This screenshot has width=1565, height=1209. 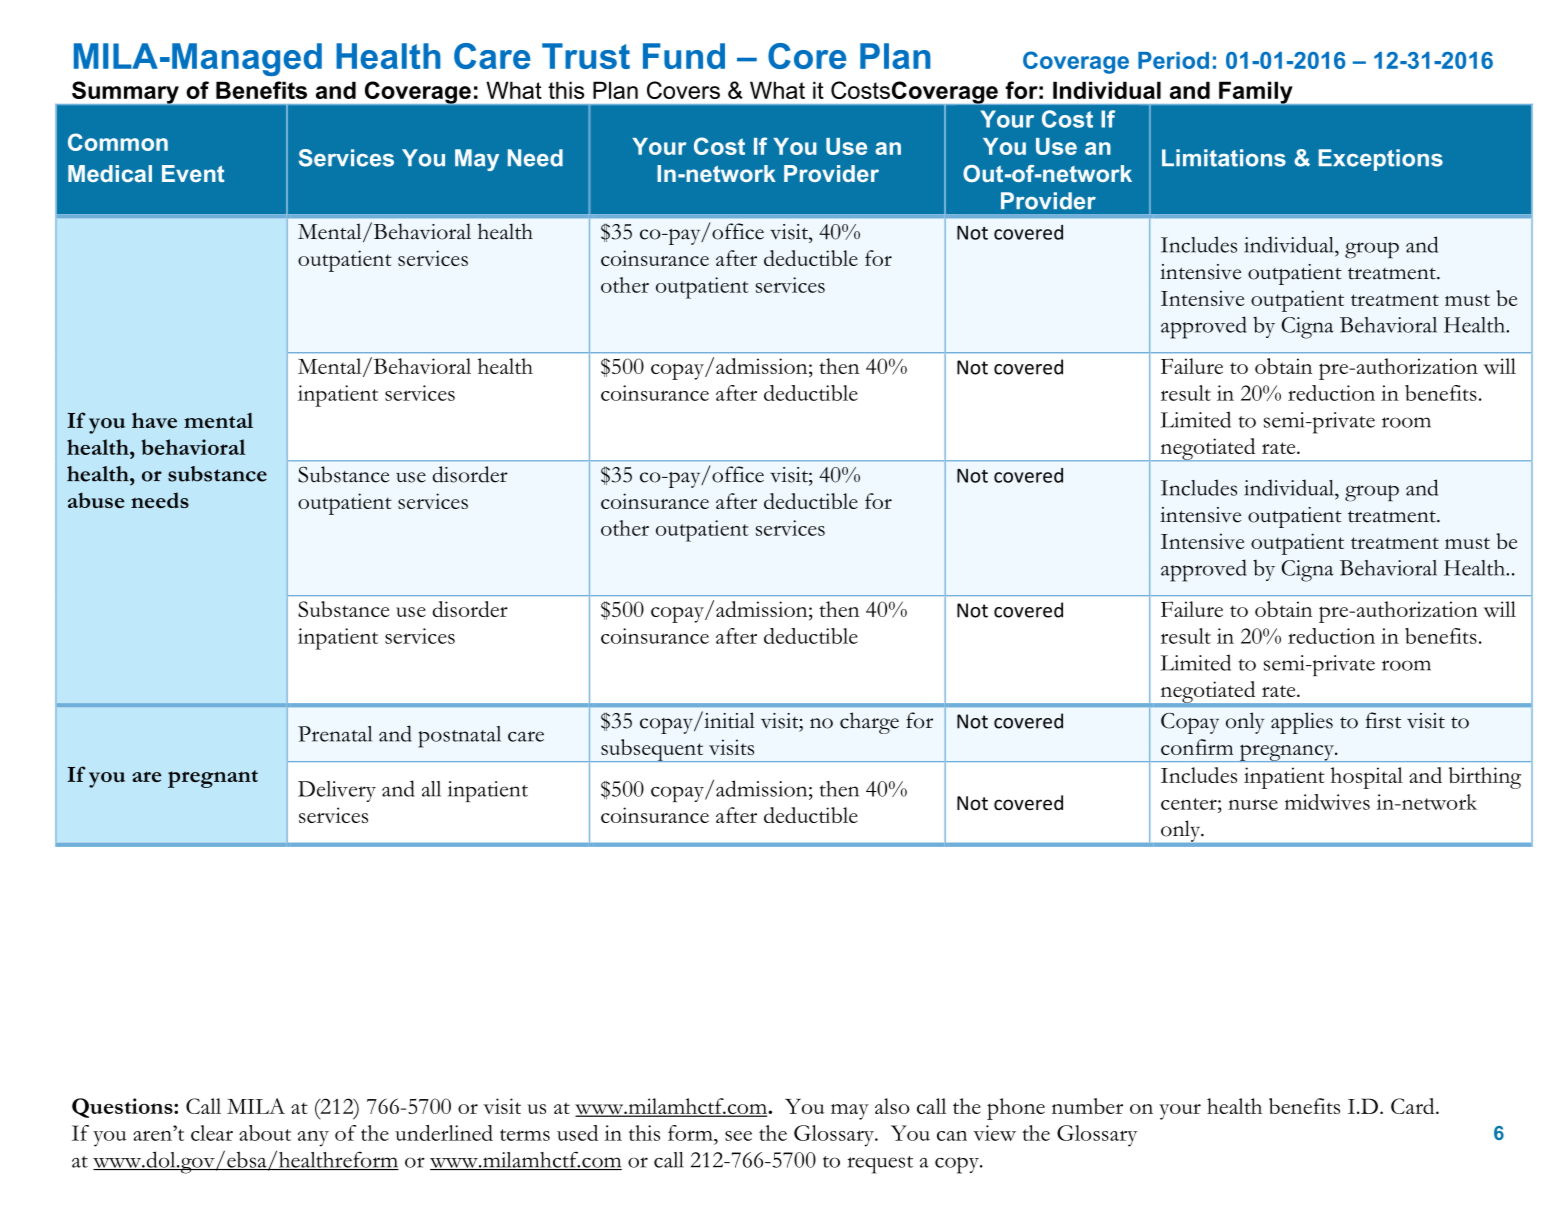 What do you see at coordinates (1173, 60) in the screenshot?
I see `Period` at bounding box center [1173, 60].
